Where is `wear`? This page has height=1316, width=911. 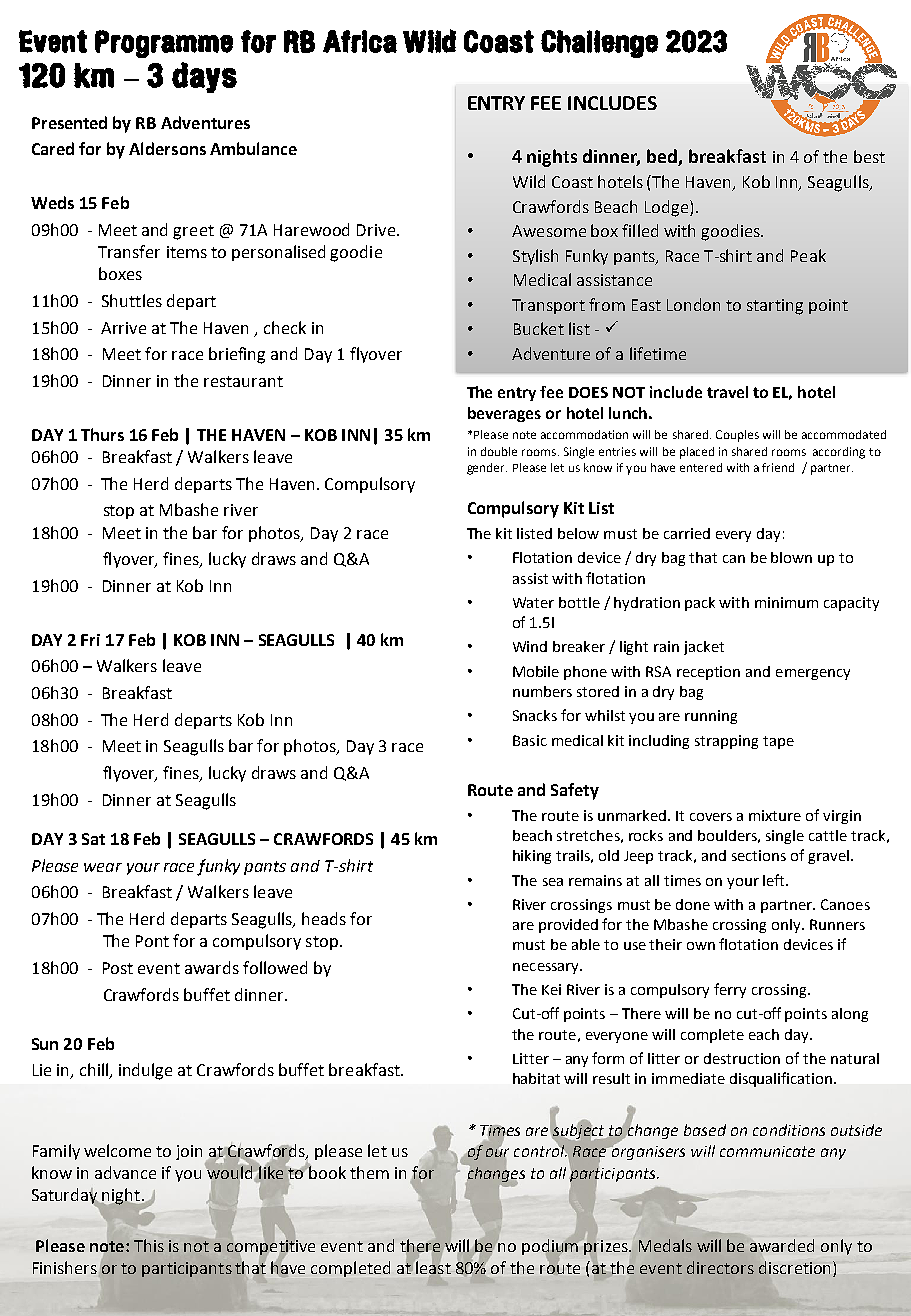
wear is located at coordinates (103, 867).
